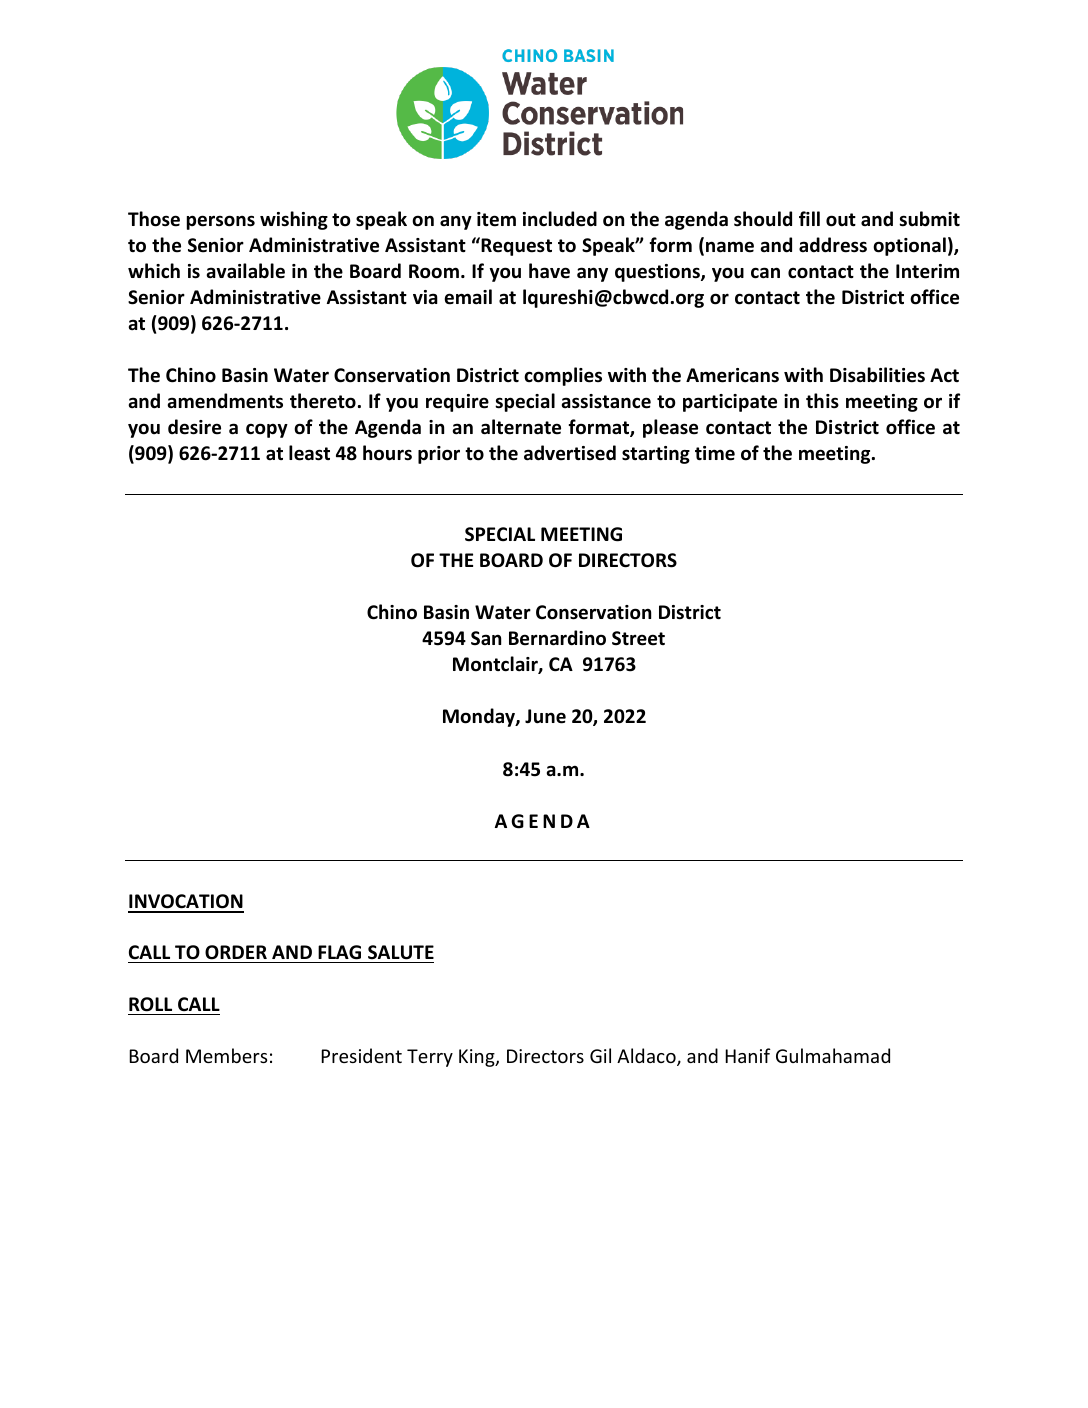  Describe the element at coordinates (557, 638) in the document. I see `Bernardino` at that location.
